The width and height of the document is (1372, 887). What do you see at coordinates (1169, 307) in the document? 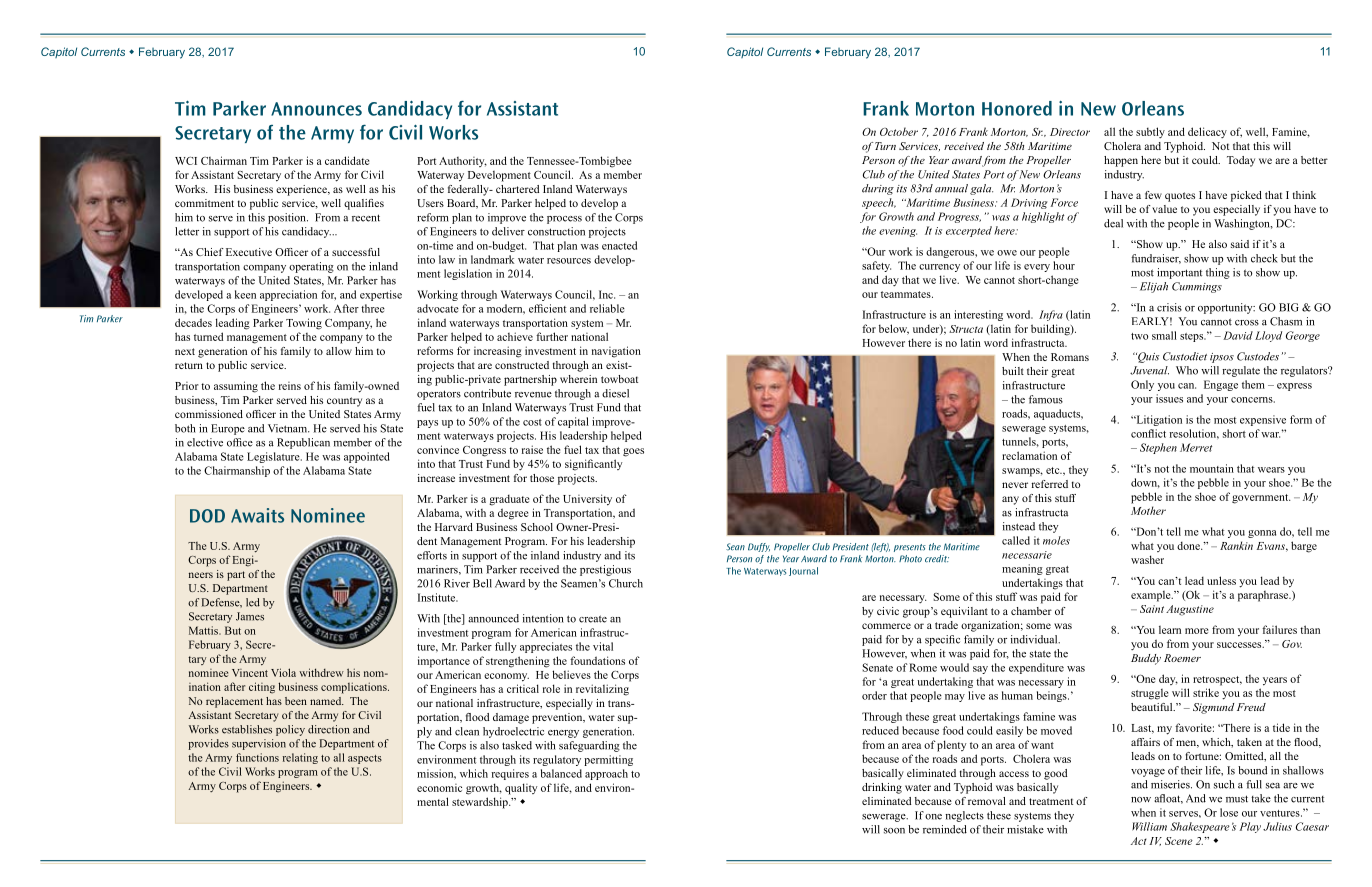
I see `crisis` at bounding box center [1169, 307].
